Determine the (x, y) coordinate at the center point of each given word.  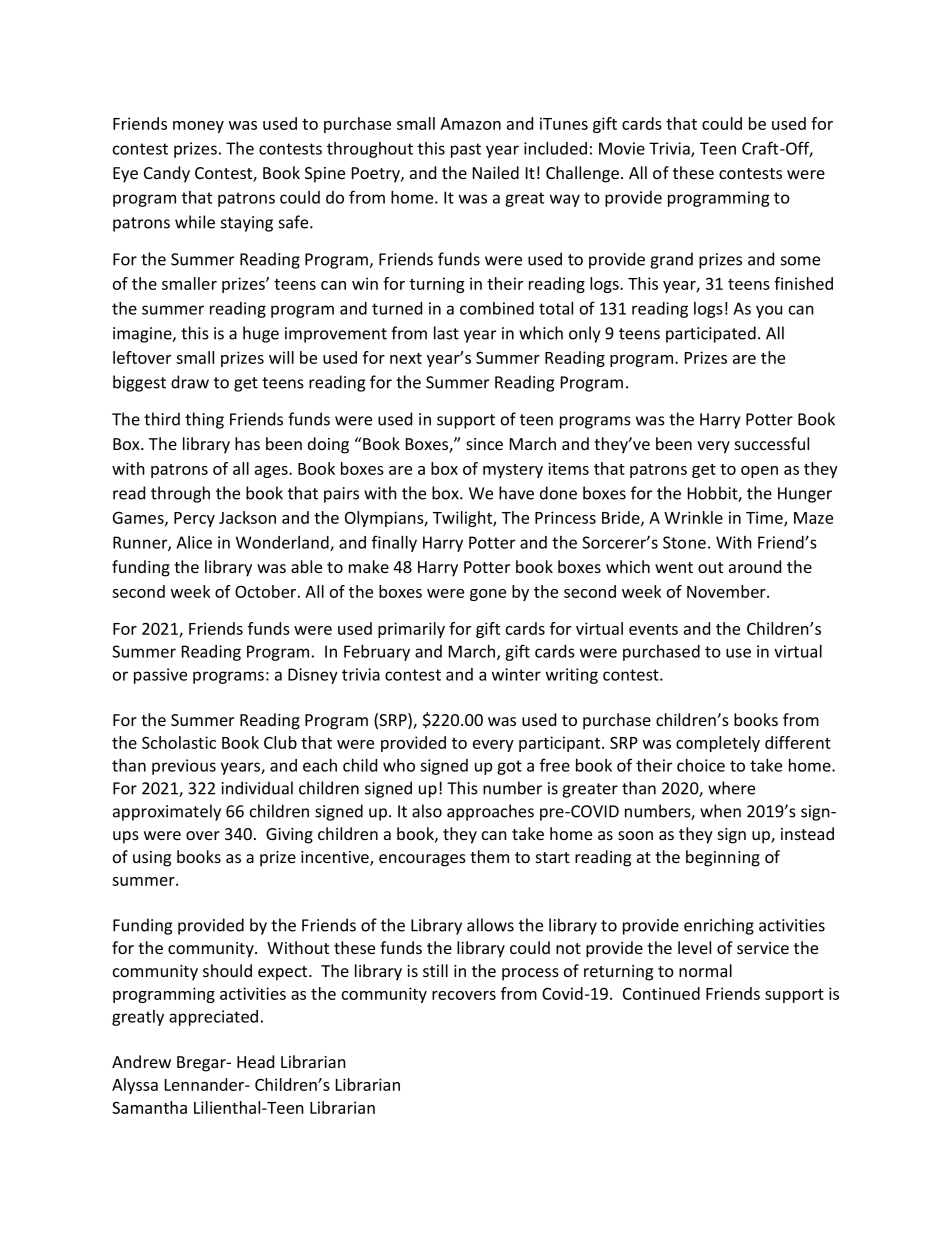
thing (204, 420)
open (759, 472)
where (731, 788)
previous (184, 767)
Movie (622, 148)
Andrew (141, 1061)
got (509, 767)
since (484, 444)
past (466, 150)
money (198, 127)
